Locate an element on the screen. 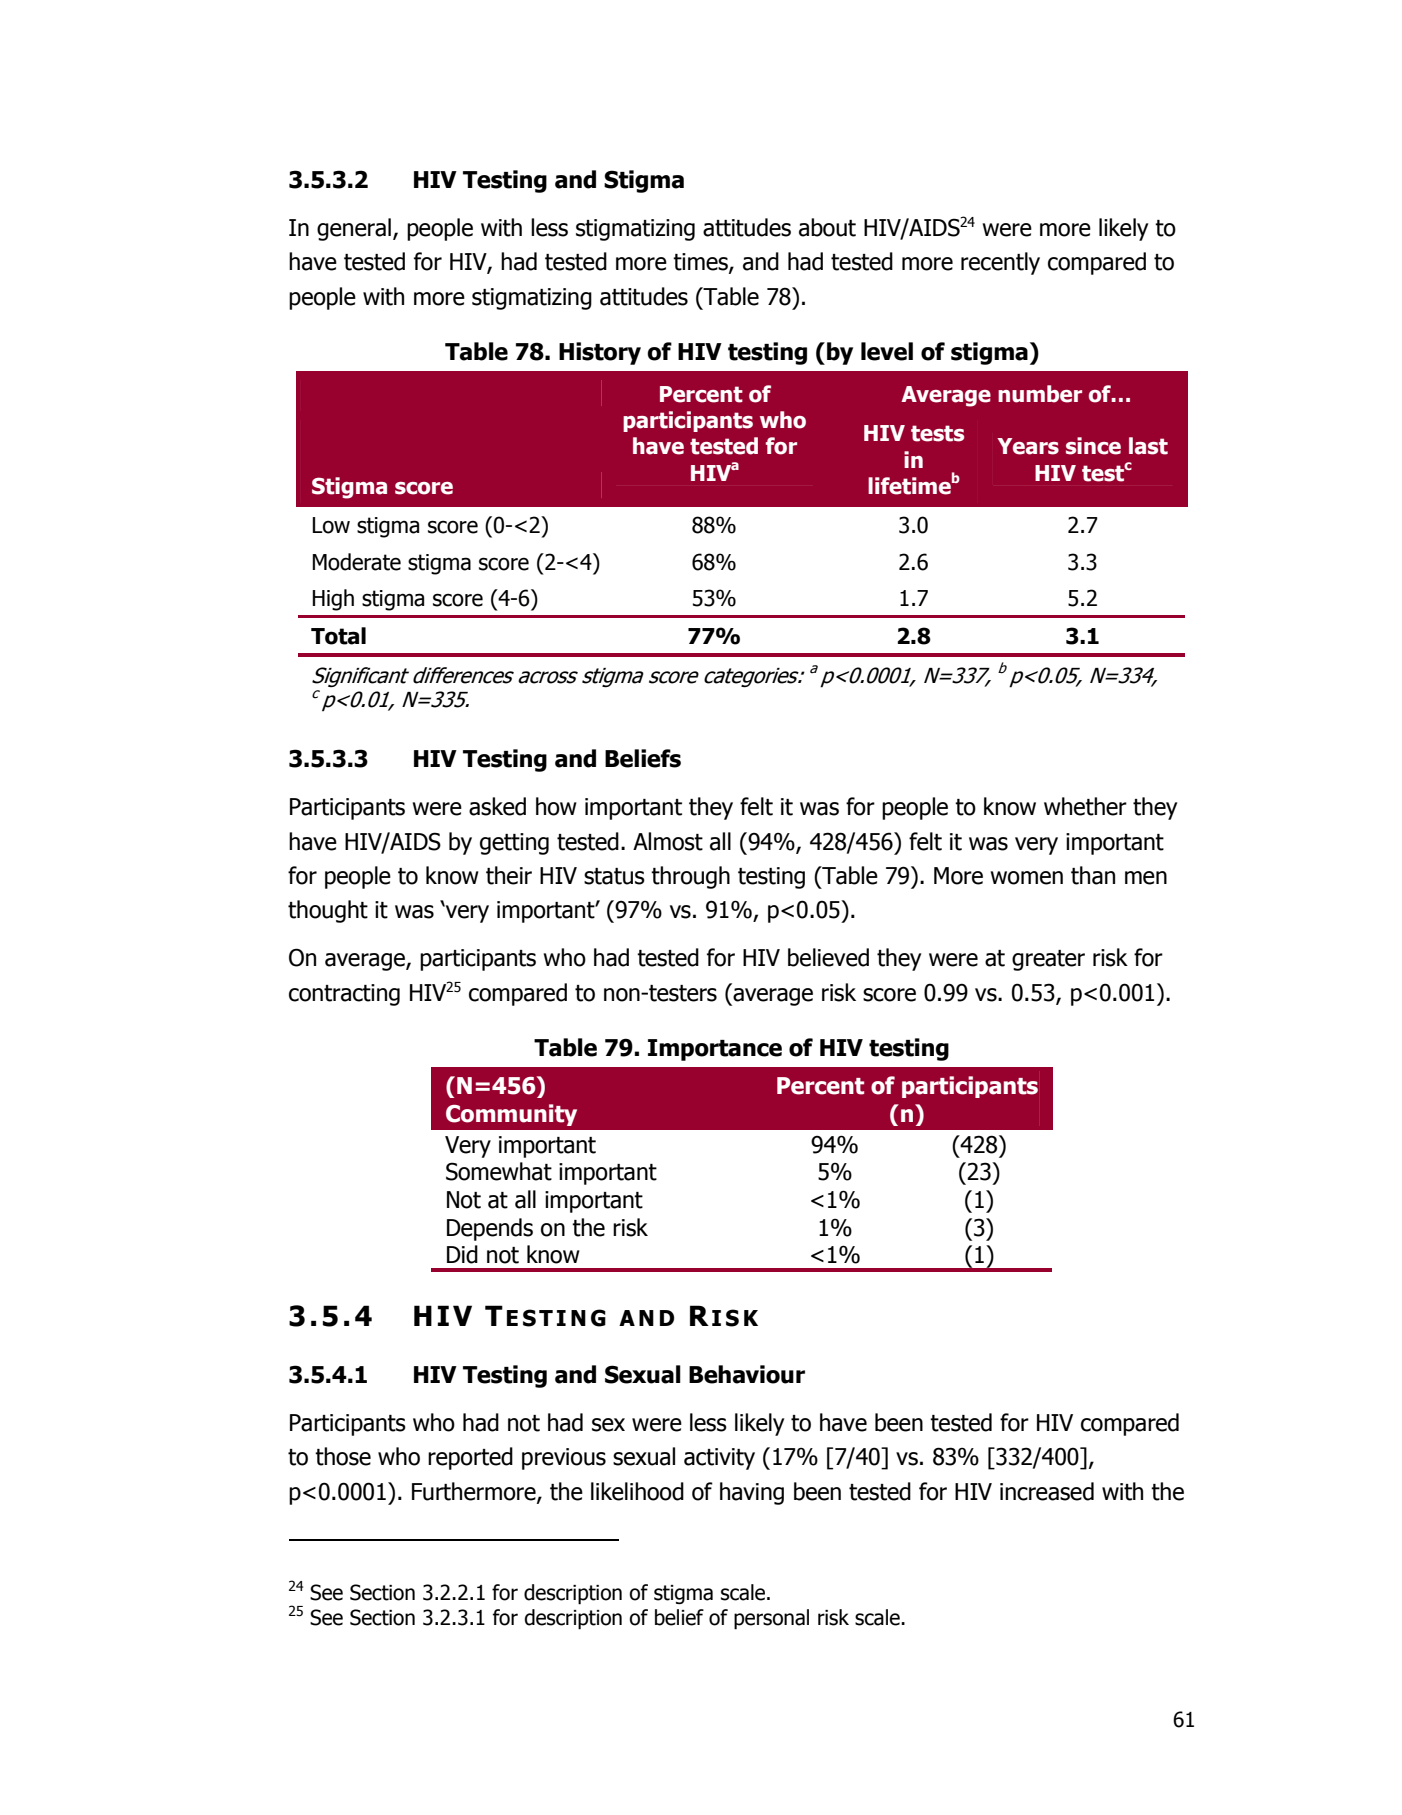 This screenshot has height=1815, width=1402. personal is located at coordinates (771, 1619).
